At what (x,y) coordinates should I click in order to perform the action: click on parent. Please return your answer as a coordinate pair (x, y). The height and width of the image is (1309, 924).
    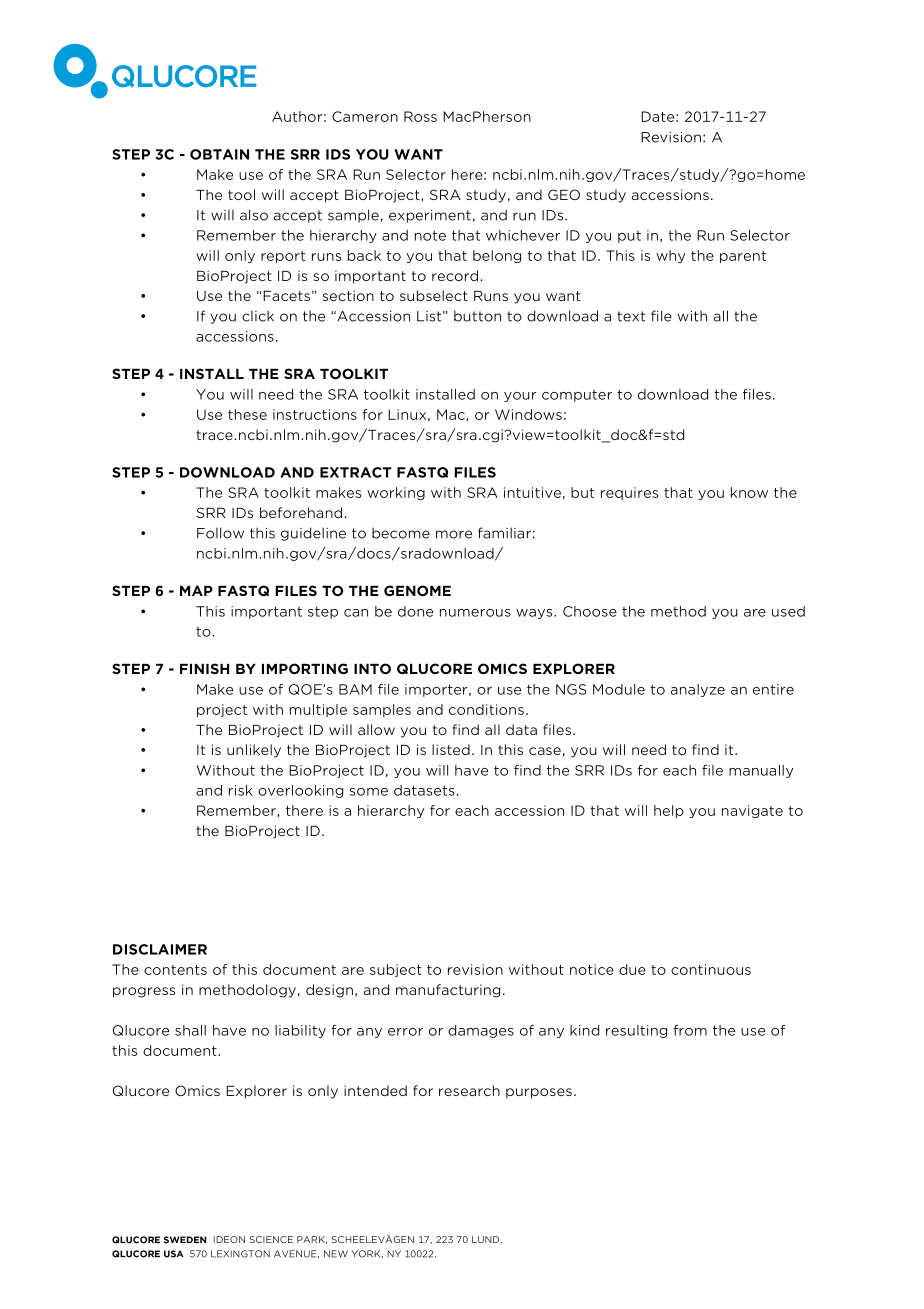
    Looking at the image, I should click on (743, 257).
